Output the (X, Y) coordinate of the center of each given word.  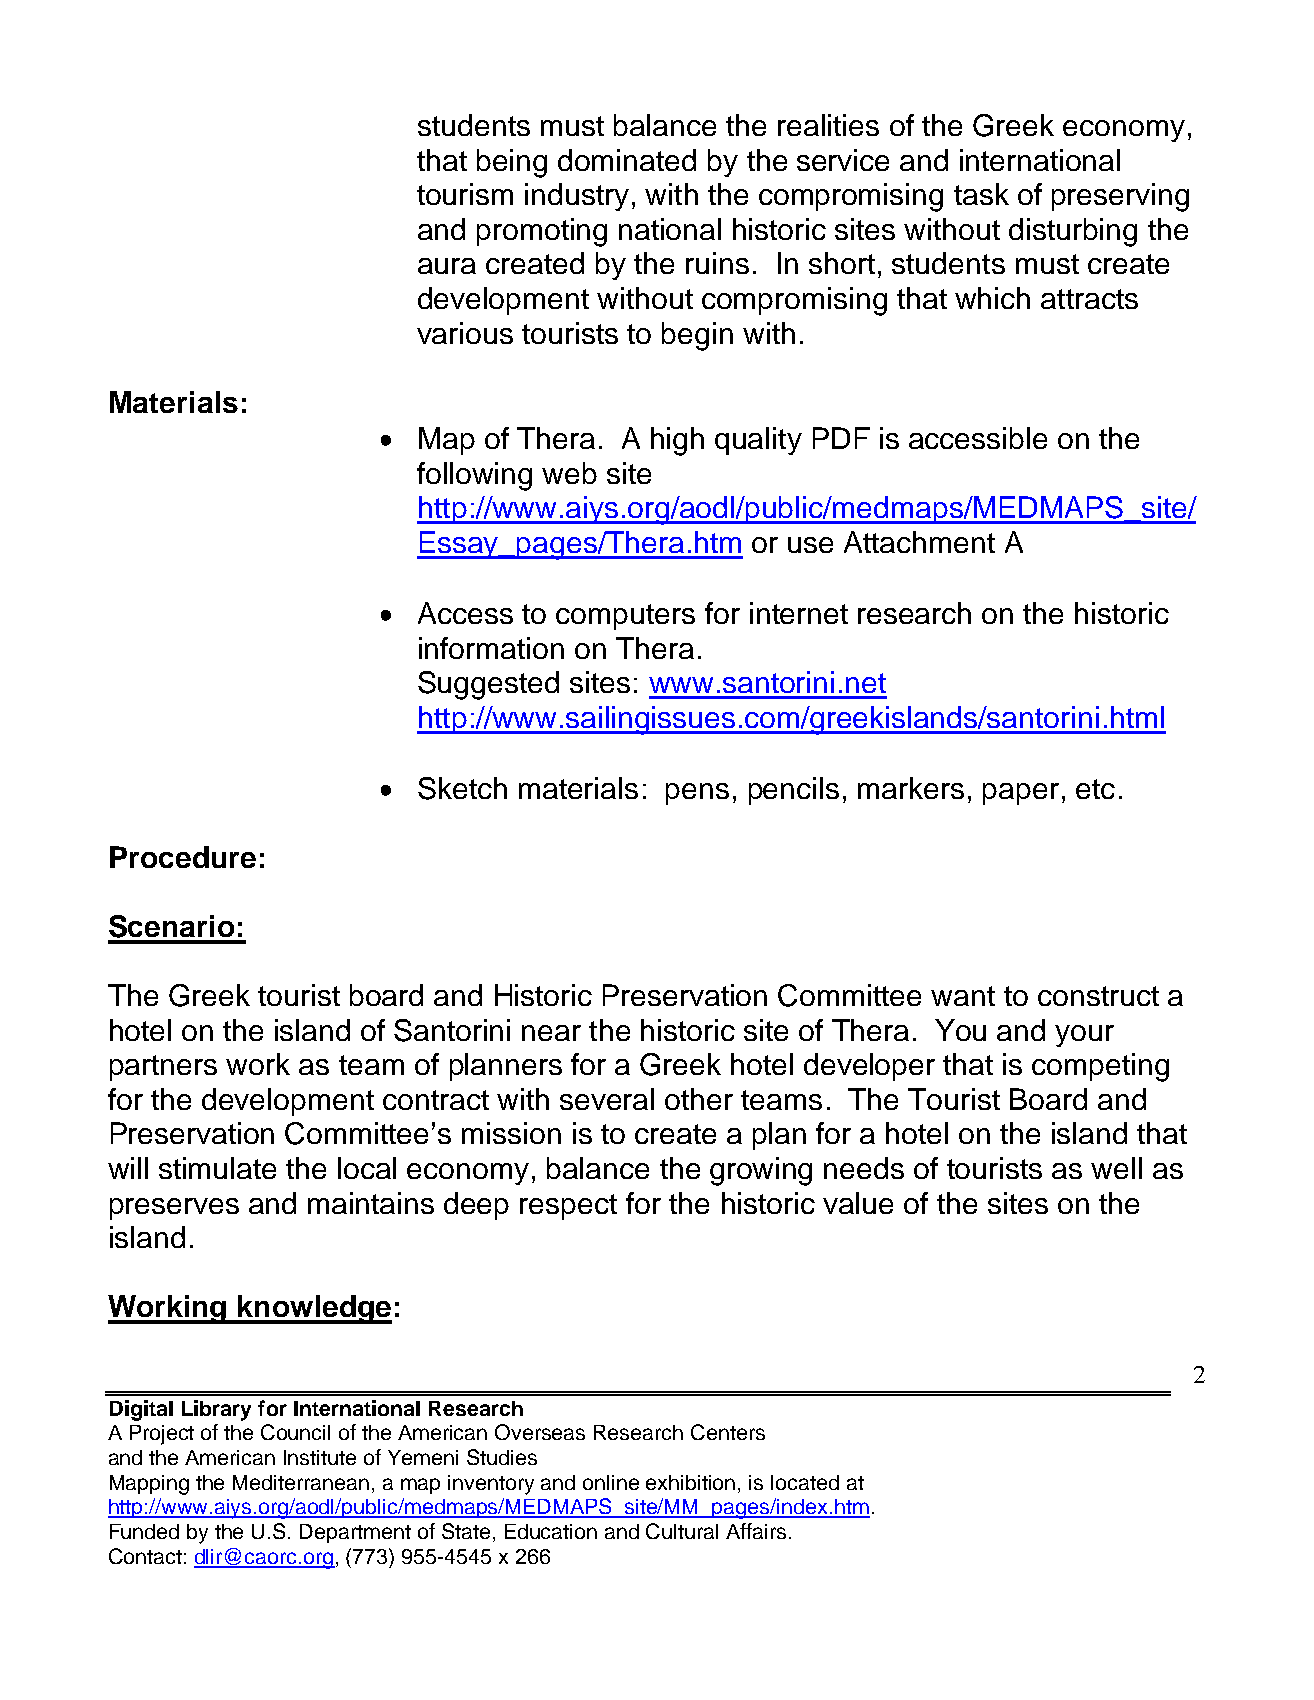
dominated (627, 160)
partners (163, 1068)
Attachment (919, 542)
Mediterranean (301, 1482)
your (1084, 1036)
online (611, 1482)
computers (625, 617)
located (805, 1482)
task (981, 194)
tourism (465, 194)
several (607, 1099)
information (491, 648)
